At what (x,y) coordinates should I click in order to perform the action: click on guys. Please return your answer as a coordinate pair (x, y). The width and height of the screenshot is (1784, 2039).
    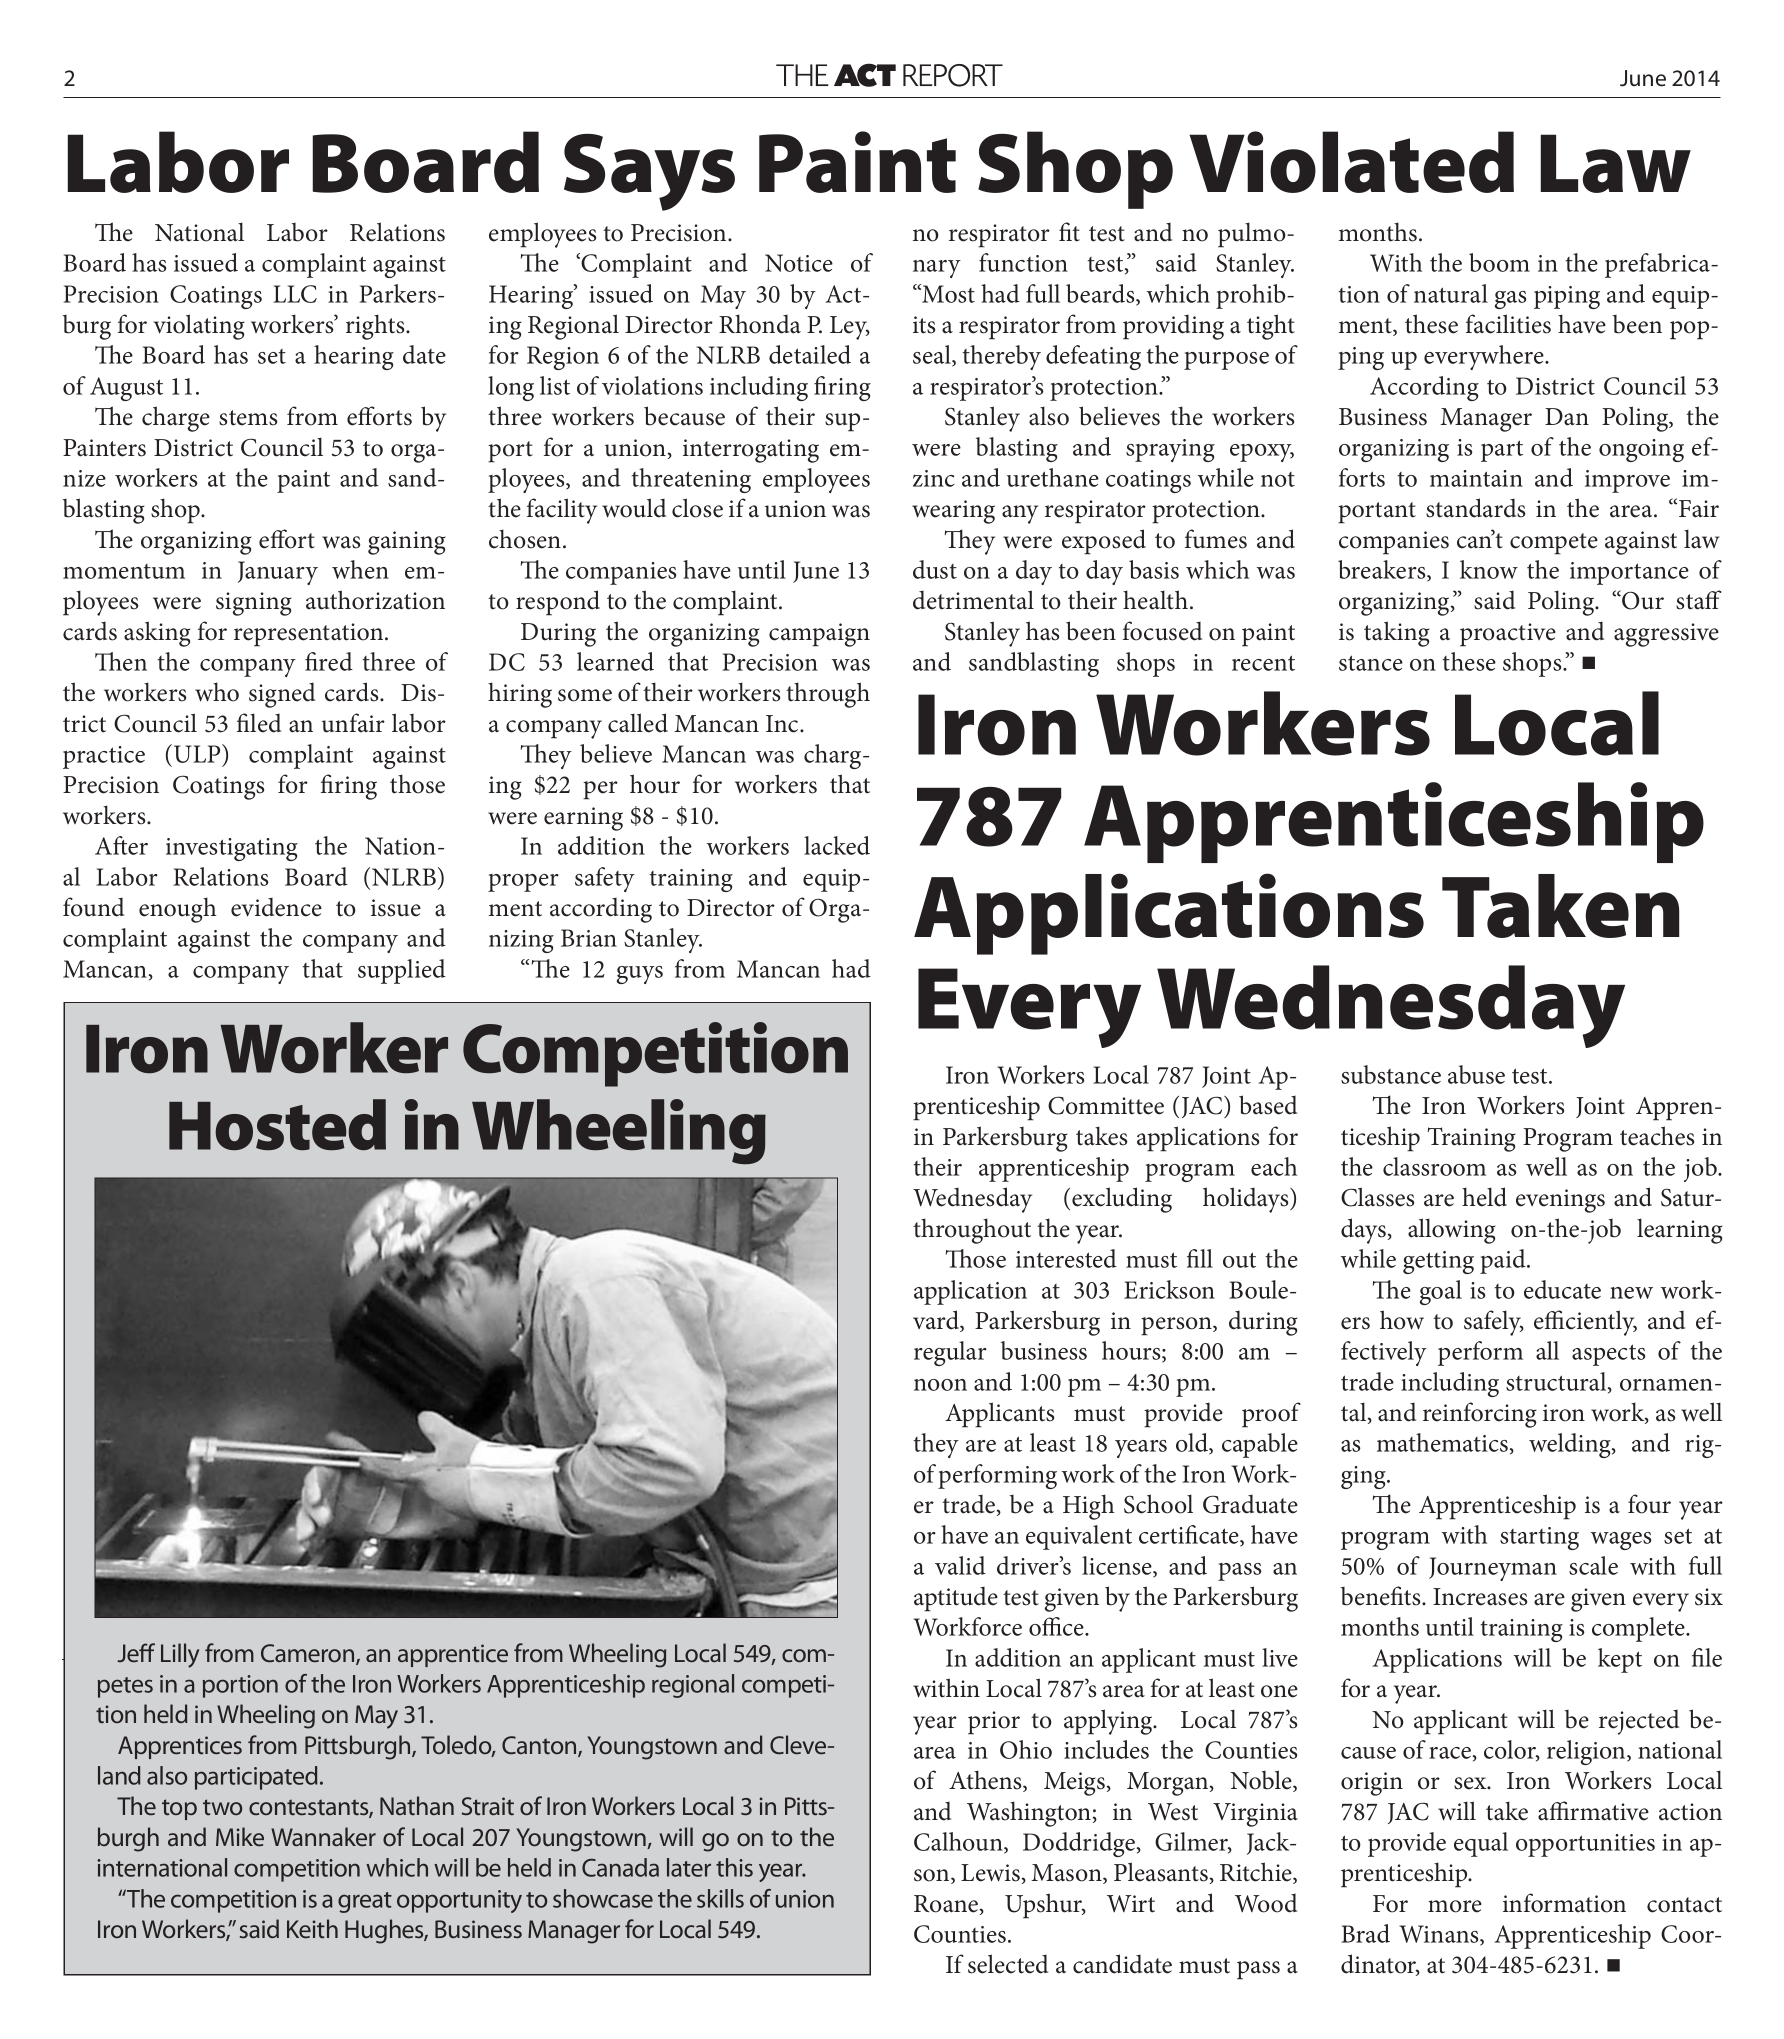
    Looking at the image, I should click on (640, 975).
